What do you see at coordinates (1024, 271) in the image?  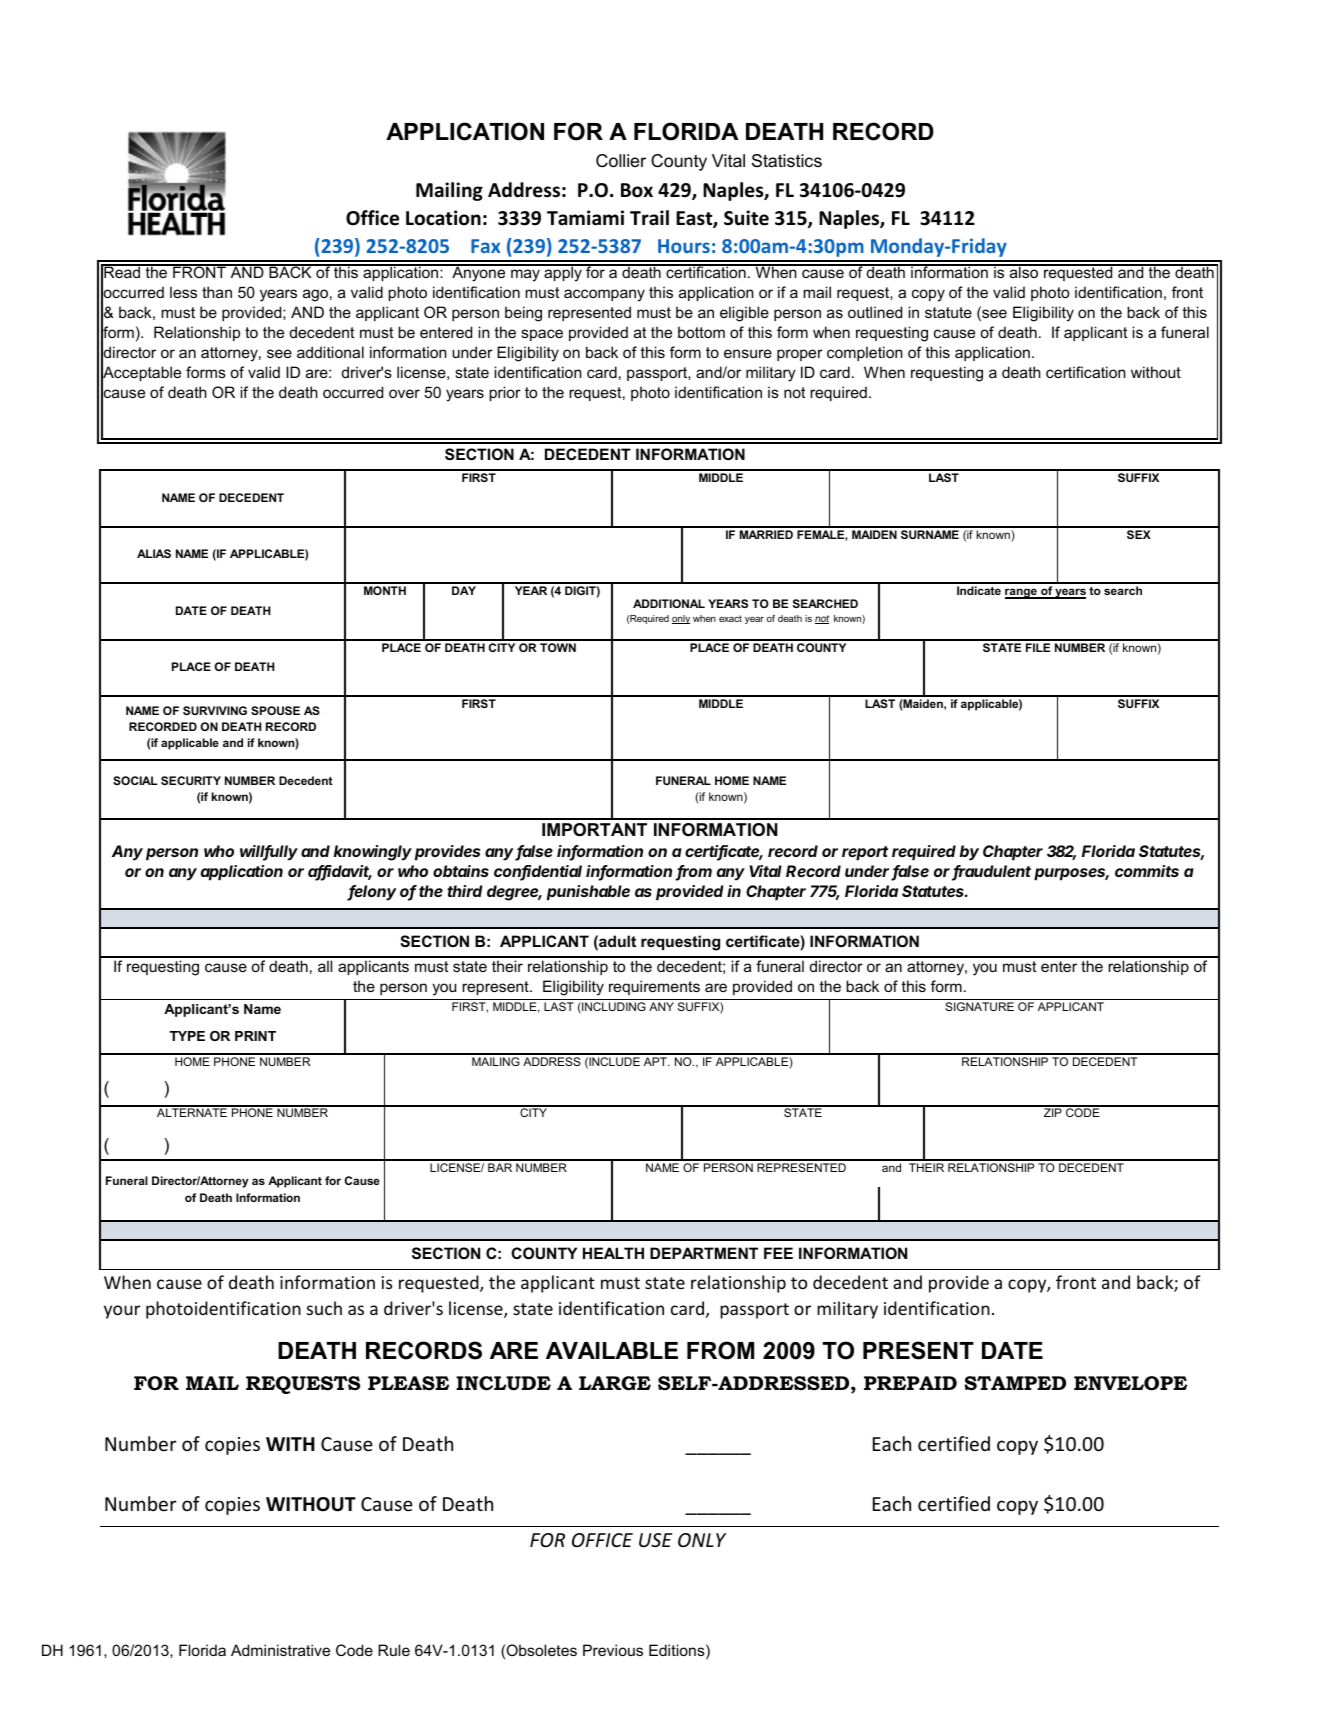 I see `also` at bounding box center [1024, 271].
